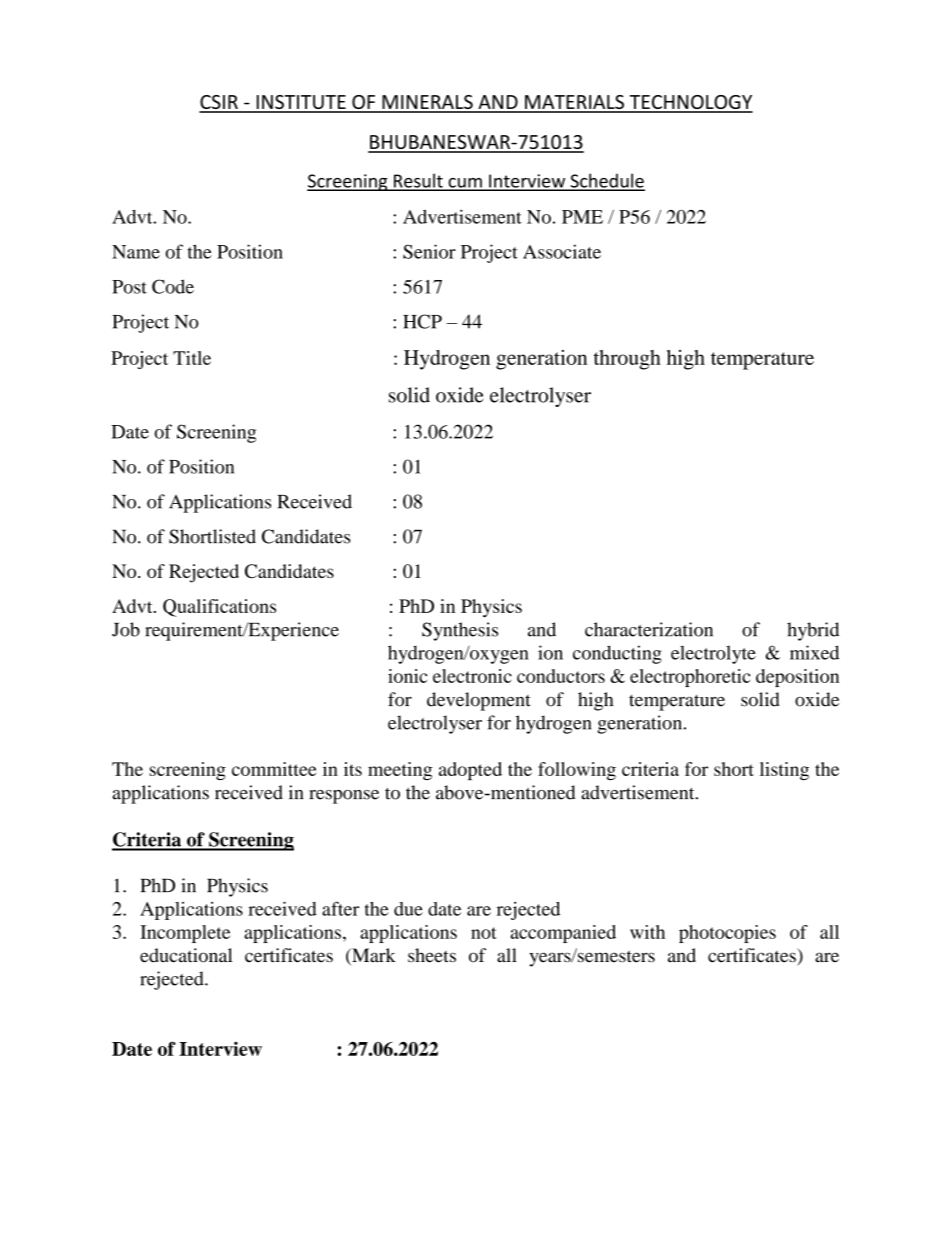 This document has width=952, height=1233. What do you see at coordinates (460, 631) in the document?
I see `Synthesis` at bounding box center [460, 631].
